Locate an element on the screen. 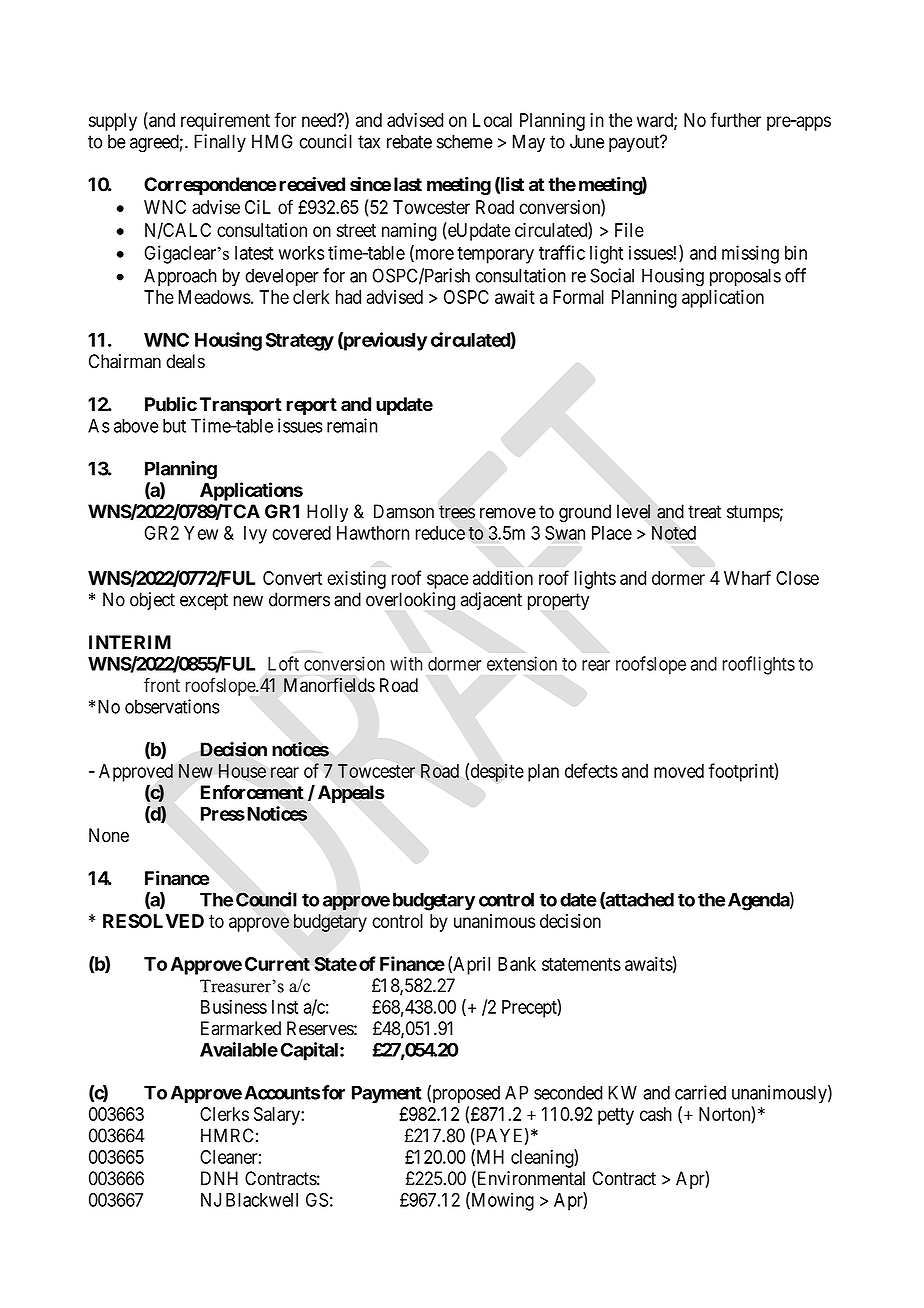 Image resolution: width=924 pixels, height=1308 pixels. front is located at coordinates (162, 684).
